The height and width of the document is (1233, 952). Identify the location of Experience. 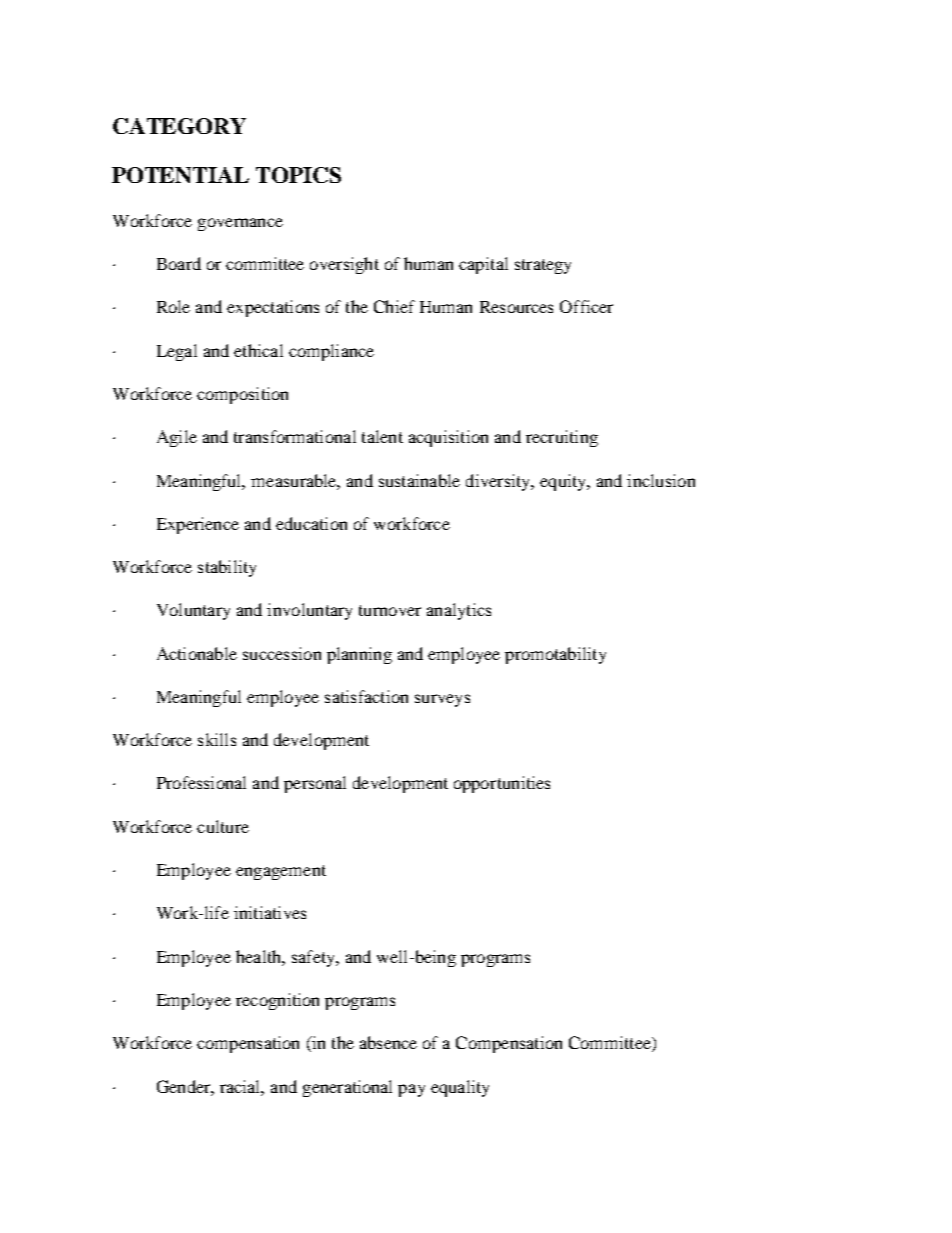
(198, 525).
